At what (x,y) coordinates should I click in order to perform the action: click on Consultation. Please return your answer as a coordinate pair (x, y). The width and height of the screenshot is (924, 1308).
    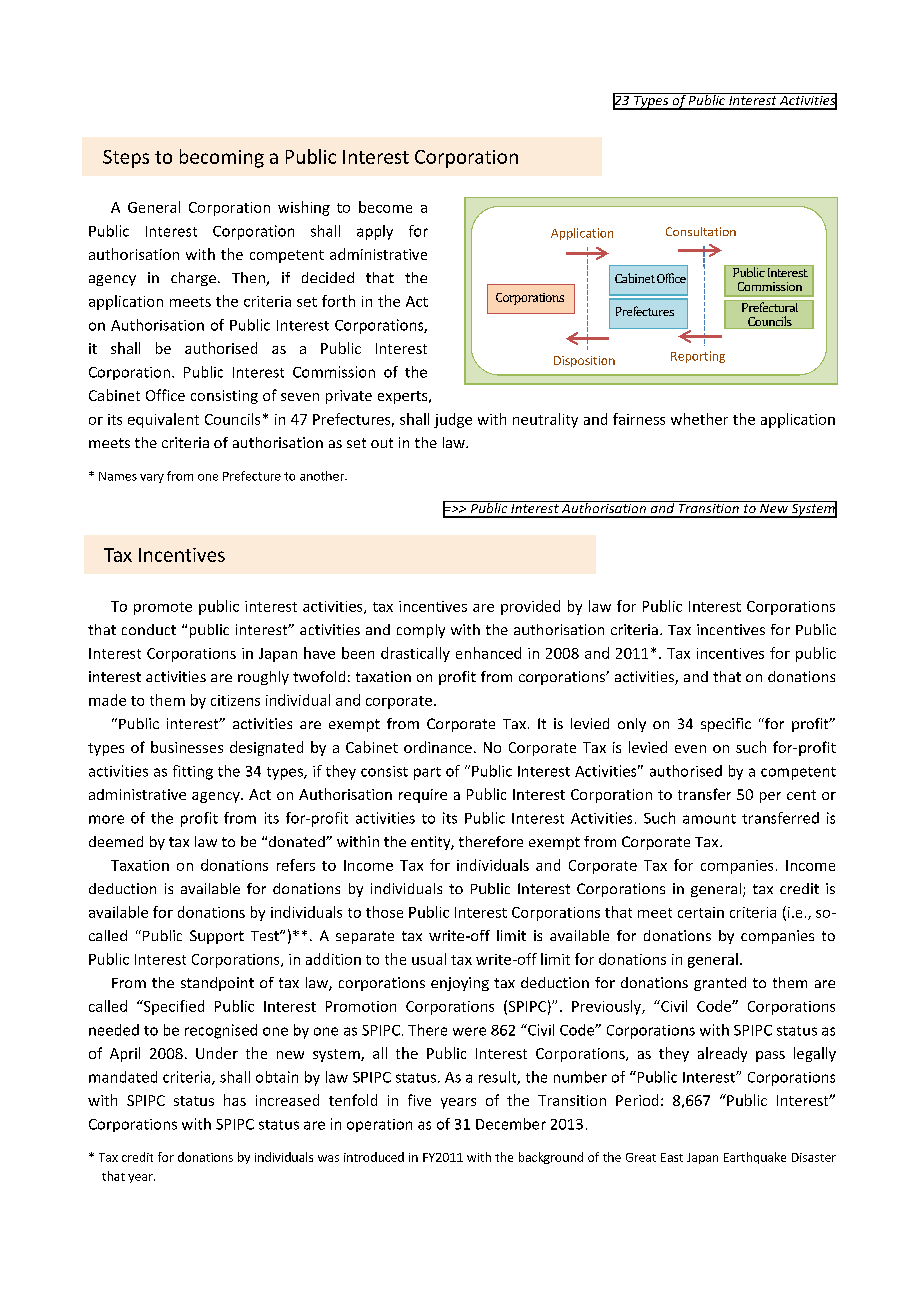
    Looking at the image, I should click on (701, 231).
